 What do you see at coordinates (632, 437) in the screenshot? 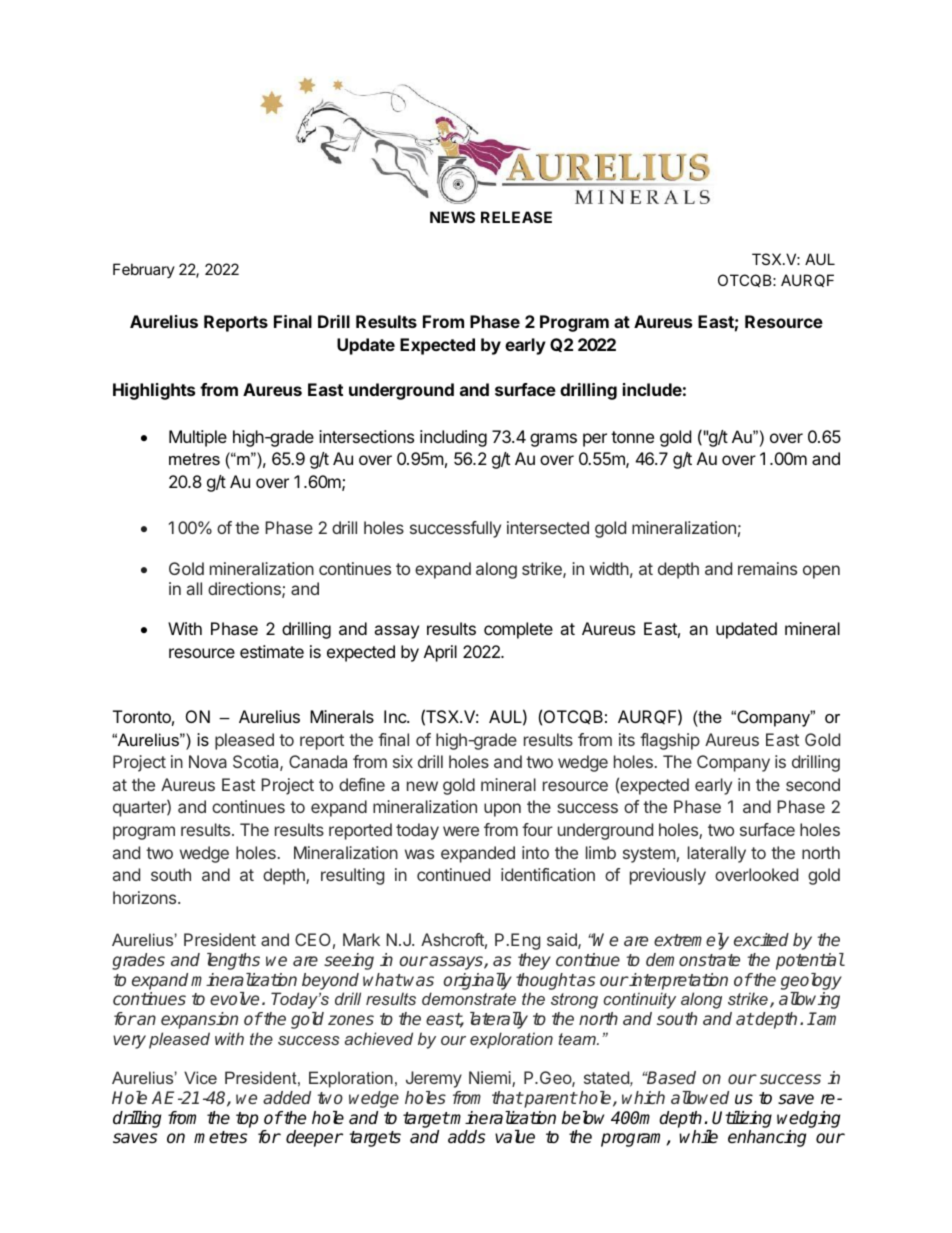
I see `tonne` at bounding box center [632, 437].
